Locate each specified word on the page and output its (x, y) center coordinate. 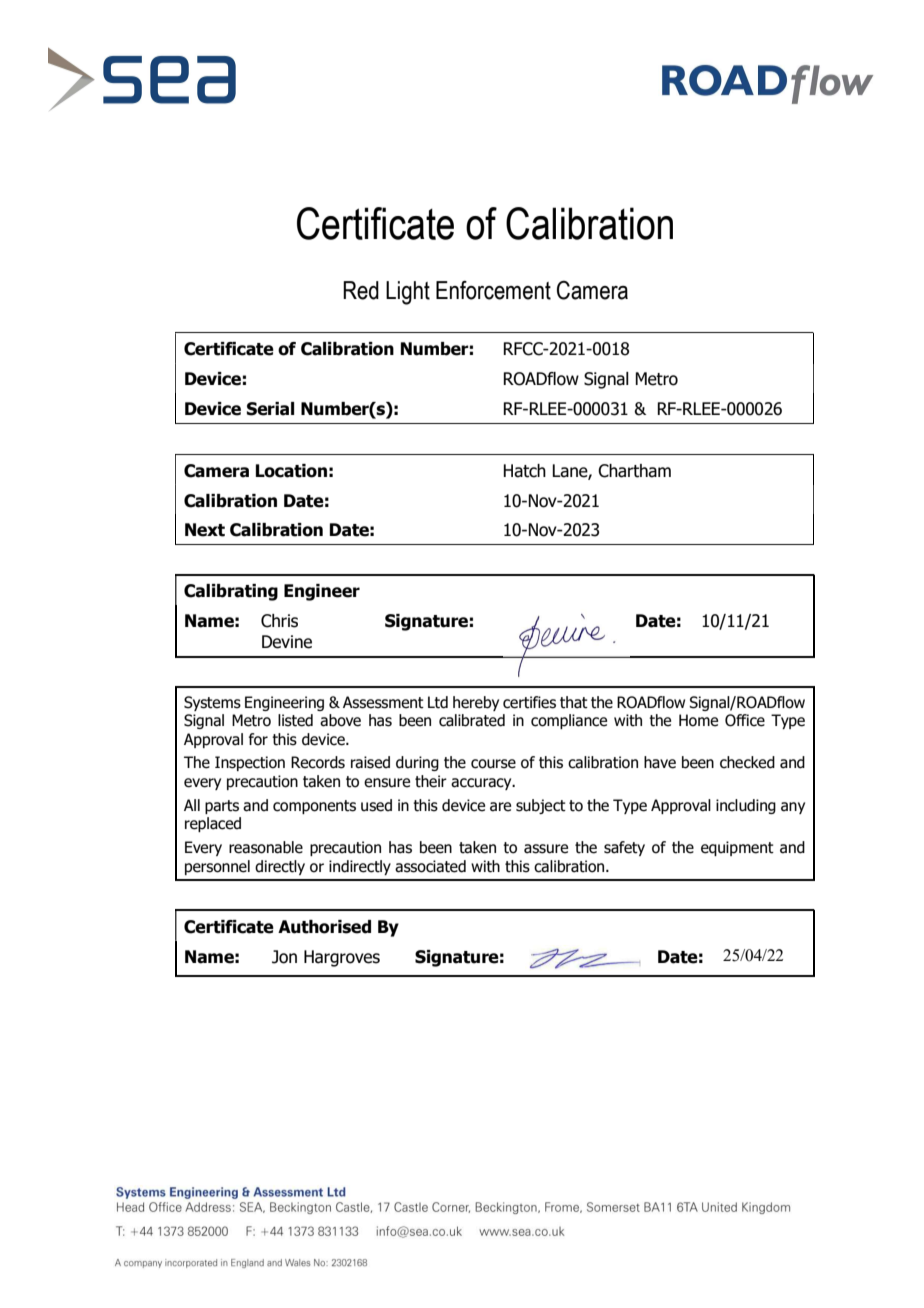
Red (361, 290)
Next (205, 530)
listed (295, 720)
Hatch (524, 471)
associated (430, 866)
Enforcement (493, 290)
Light (408, 293)
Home (698, 720)
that (574, 702)
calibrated (472, 720)
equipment (737, 848)
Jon (284, 957)
